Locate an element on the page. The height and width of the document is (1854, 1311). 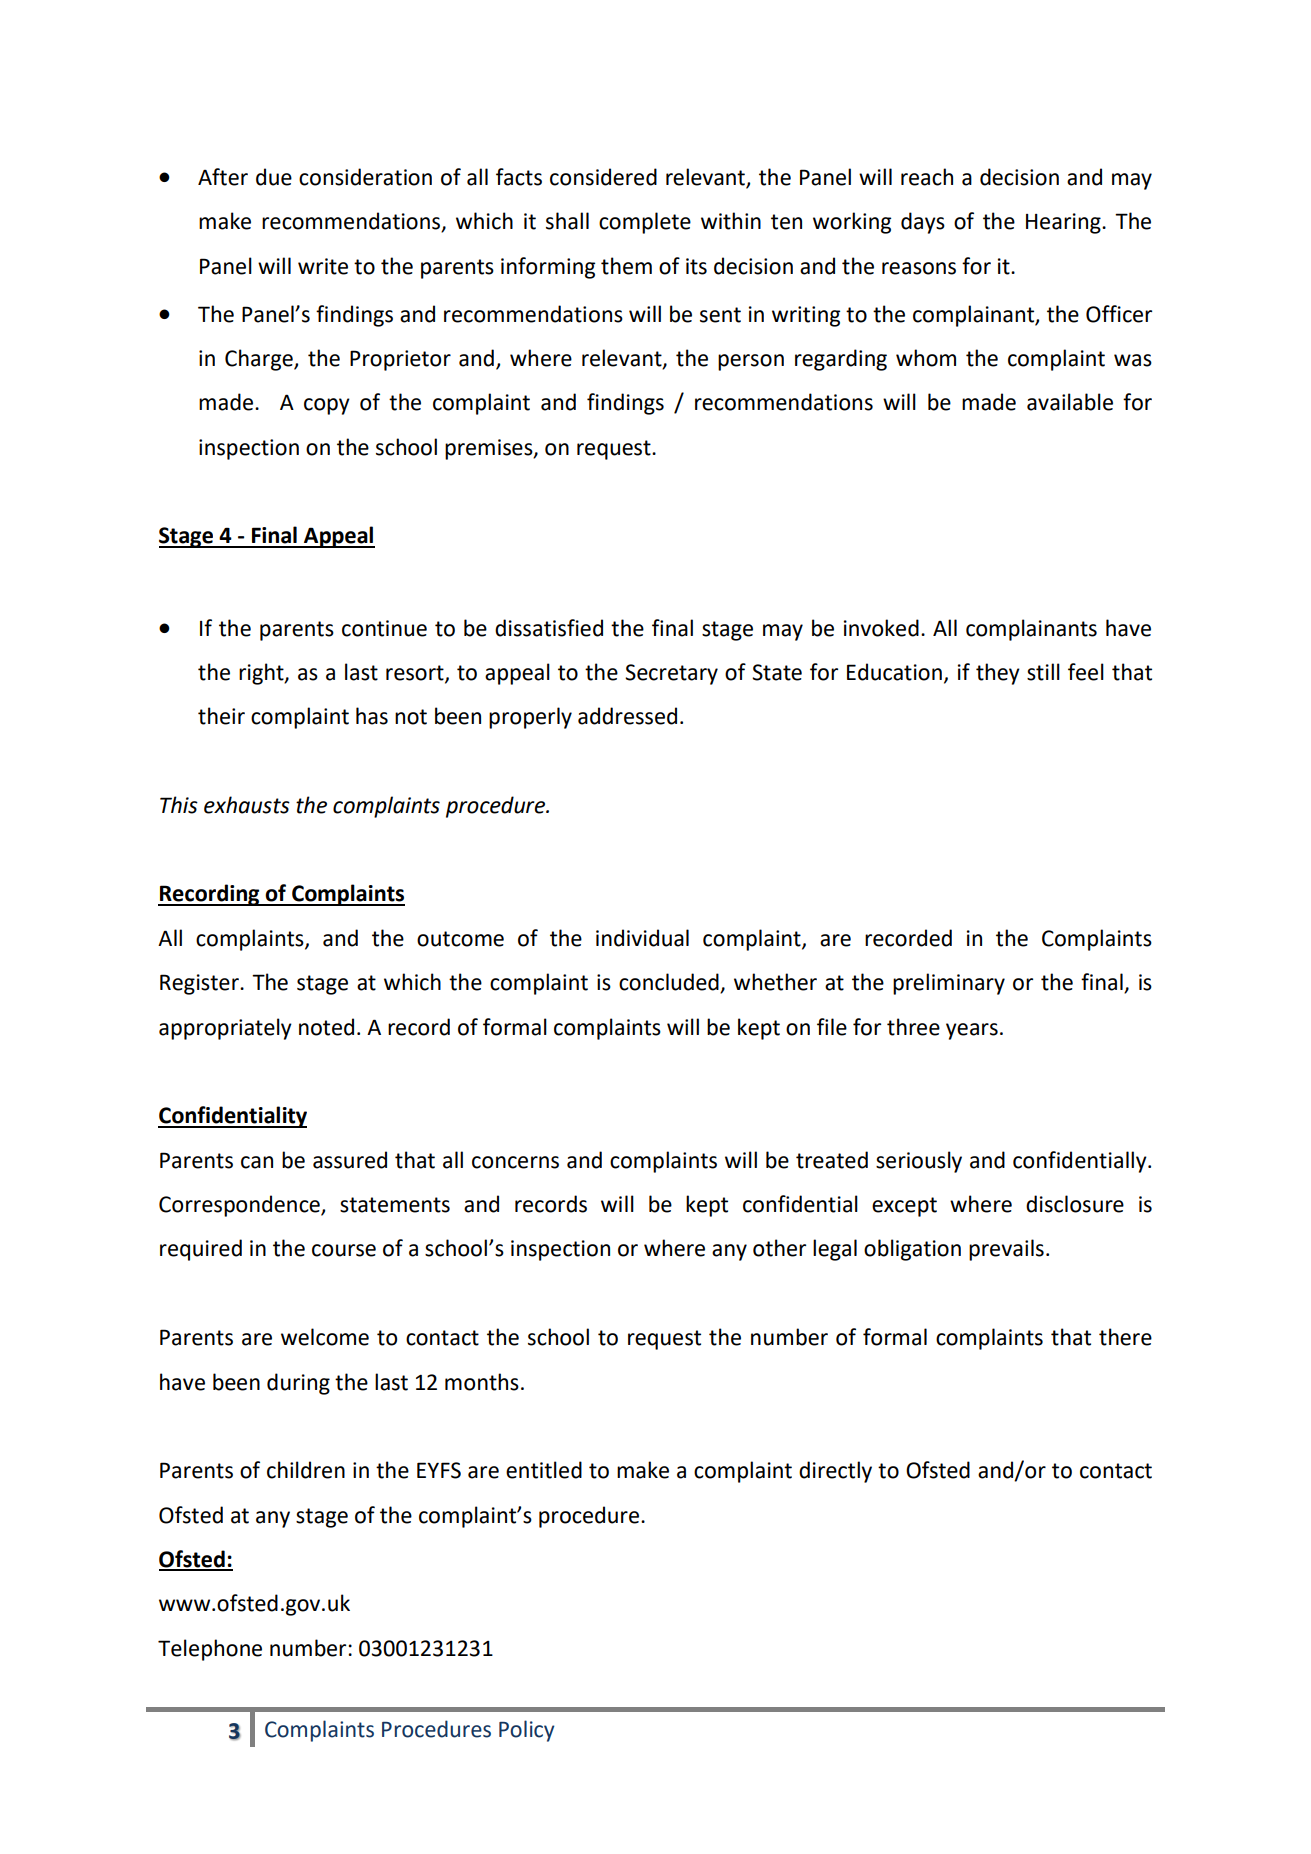
Policy is located at coordinates (527, 1731).
